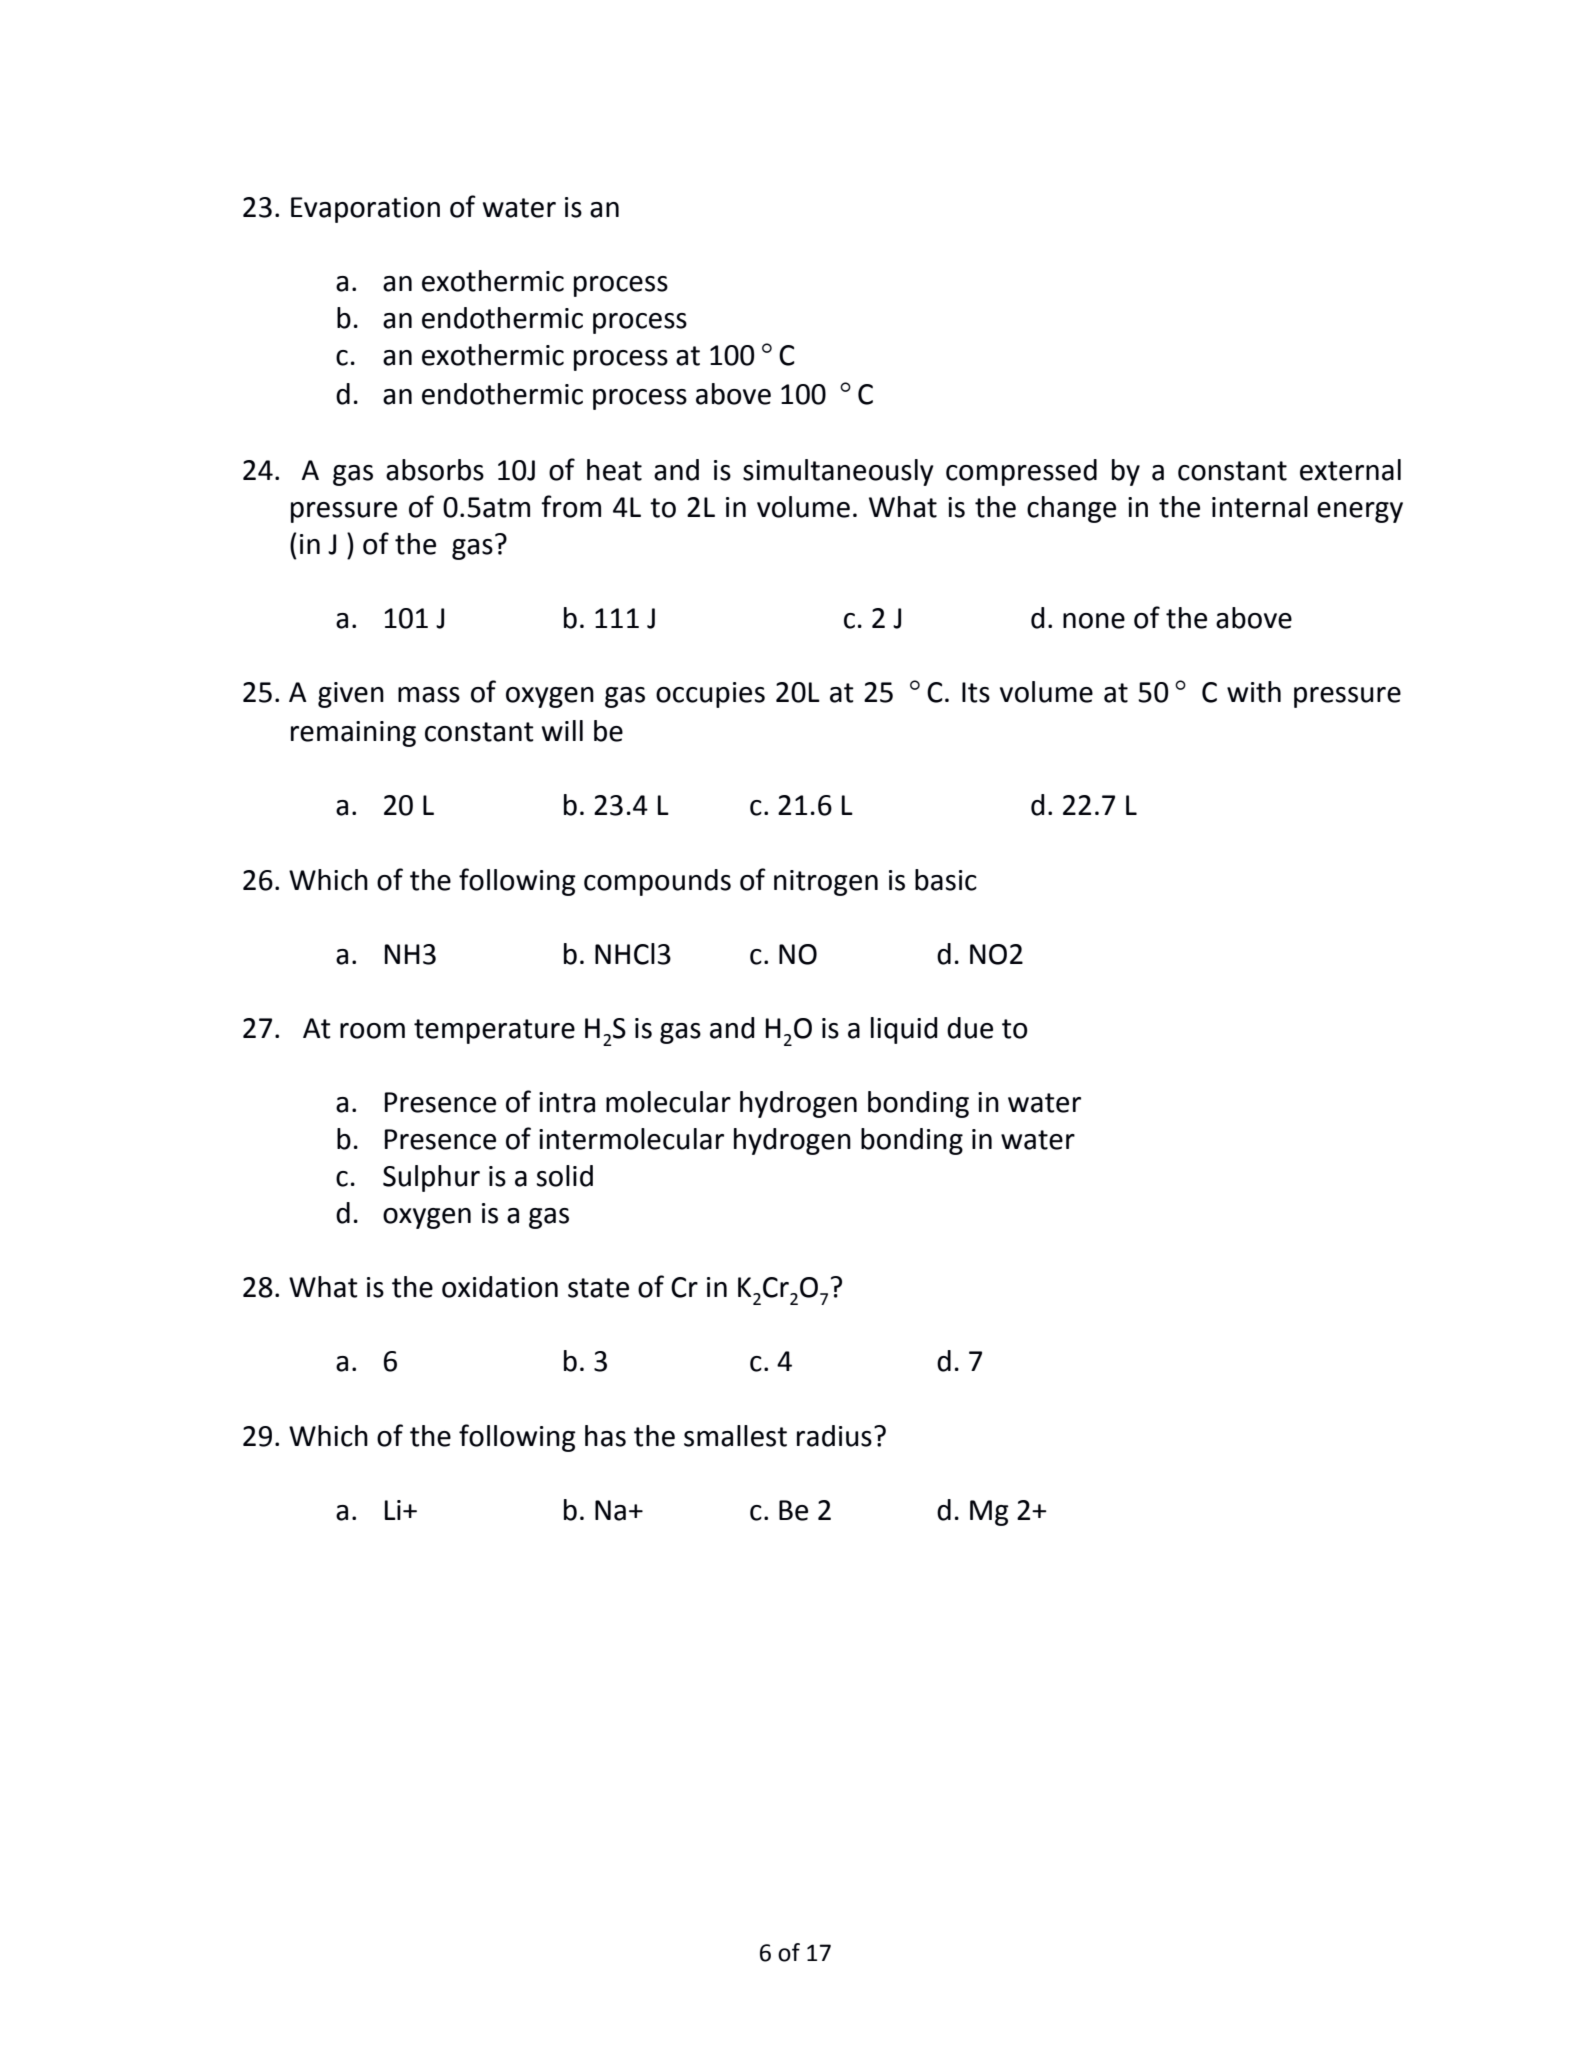 The image size is (1592, 2060). What do you see at coordinates (1254, 692) in the screenshot?
I see `with` at bounding box center [1254, 692].
